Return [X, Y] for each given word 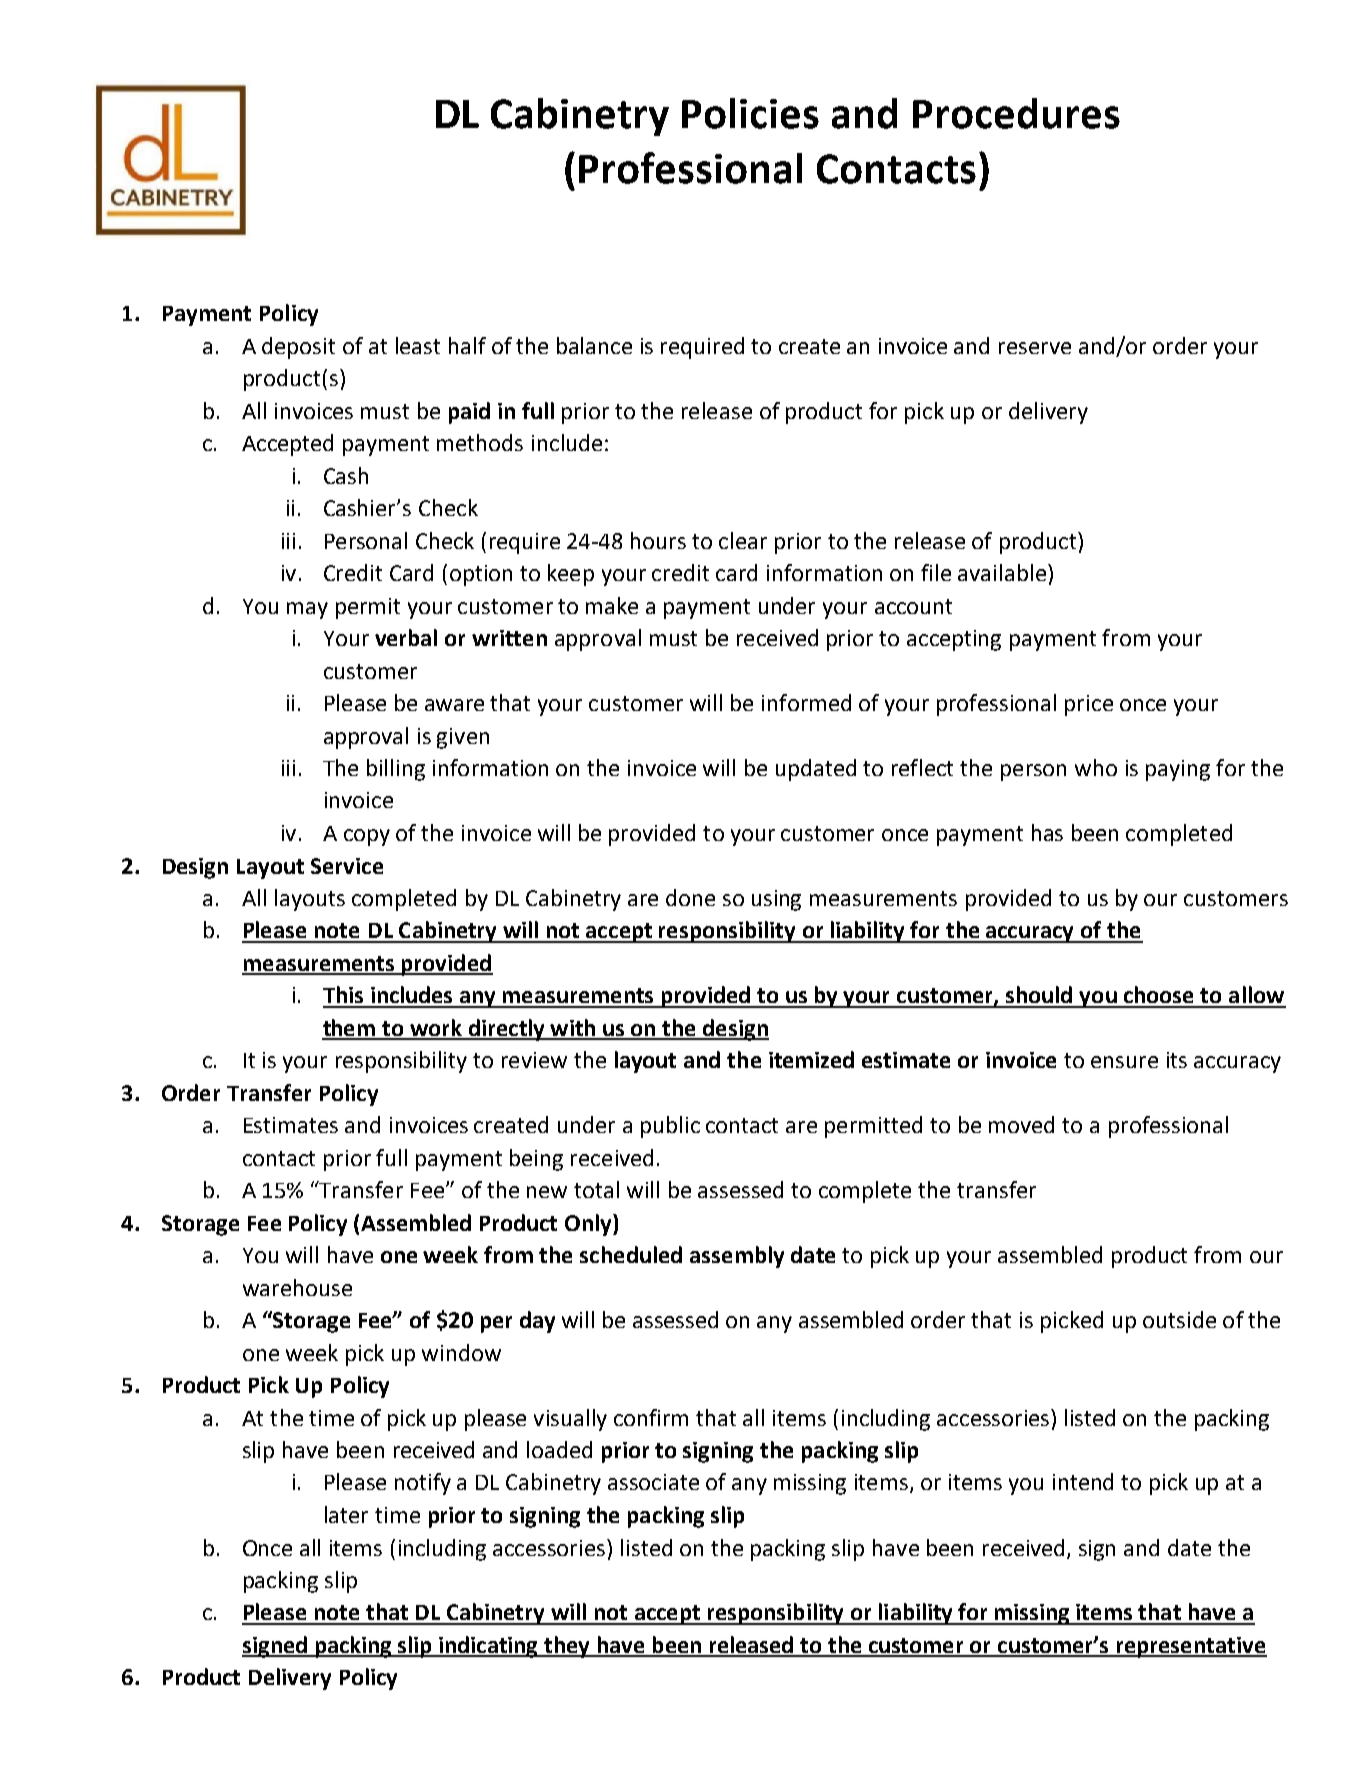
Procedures [1016, 113]
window [461, 1352]
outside [1179, 1319]
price [1089, 705]
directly [506, 1030]
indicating [489, 1647]
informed [806, 702]
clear [743, 540]
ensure [1124, 1062]
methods [480, 442]
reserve [1035, 348]
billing [396, 770]
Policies [750, 113]
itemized [811, 1059]
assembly [737, 1257]
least [418, 345]
